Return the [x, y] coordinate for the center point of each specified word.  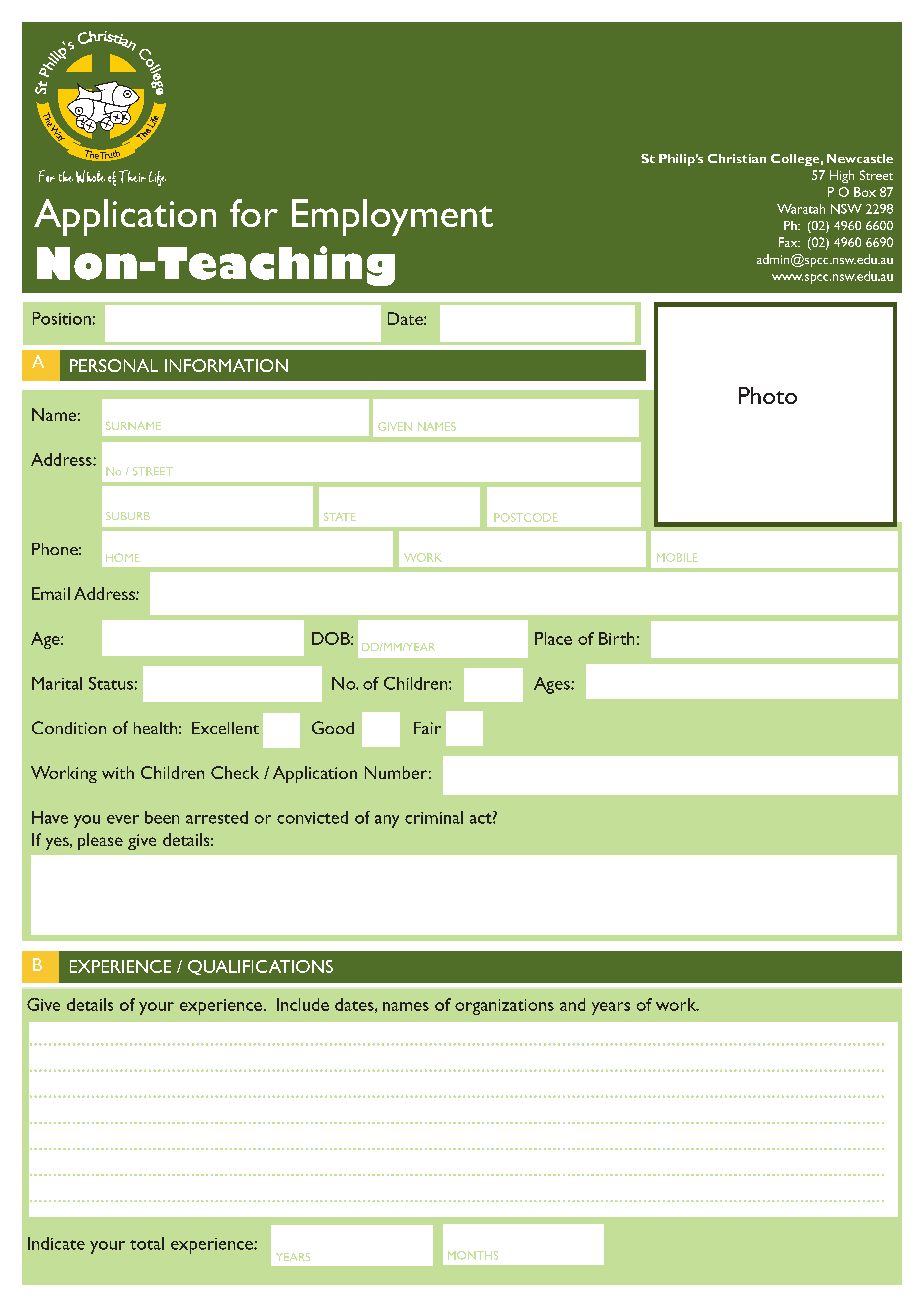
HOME [123, 557]
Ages [553, 685]
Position [62, 318]
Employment [392, 217]
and [572, 1004]
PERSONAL [114, 365]
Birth [616, 638]
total [147, 1243]
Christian [737, 158]
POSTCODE [526, 517]
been [162, 817]
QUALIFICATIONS [260, 967]
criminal [434, 817]
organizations [504, 1007]
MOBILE [677, 557]
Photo [768, 395]
